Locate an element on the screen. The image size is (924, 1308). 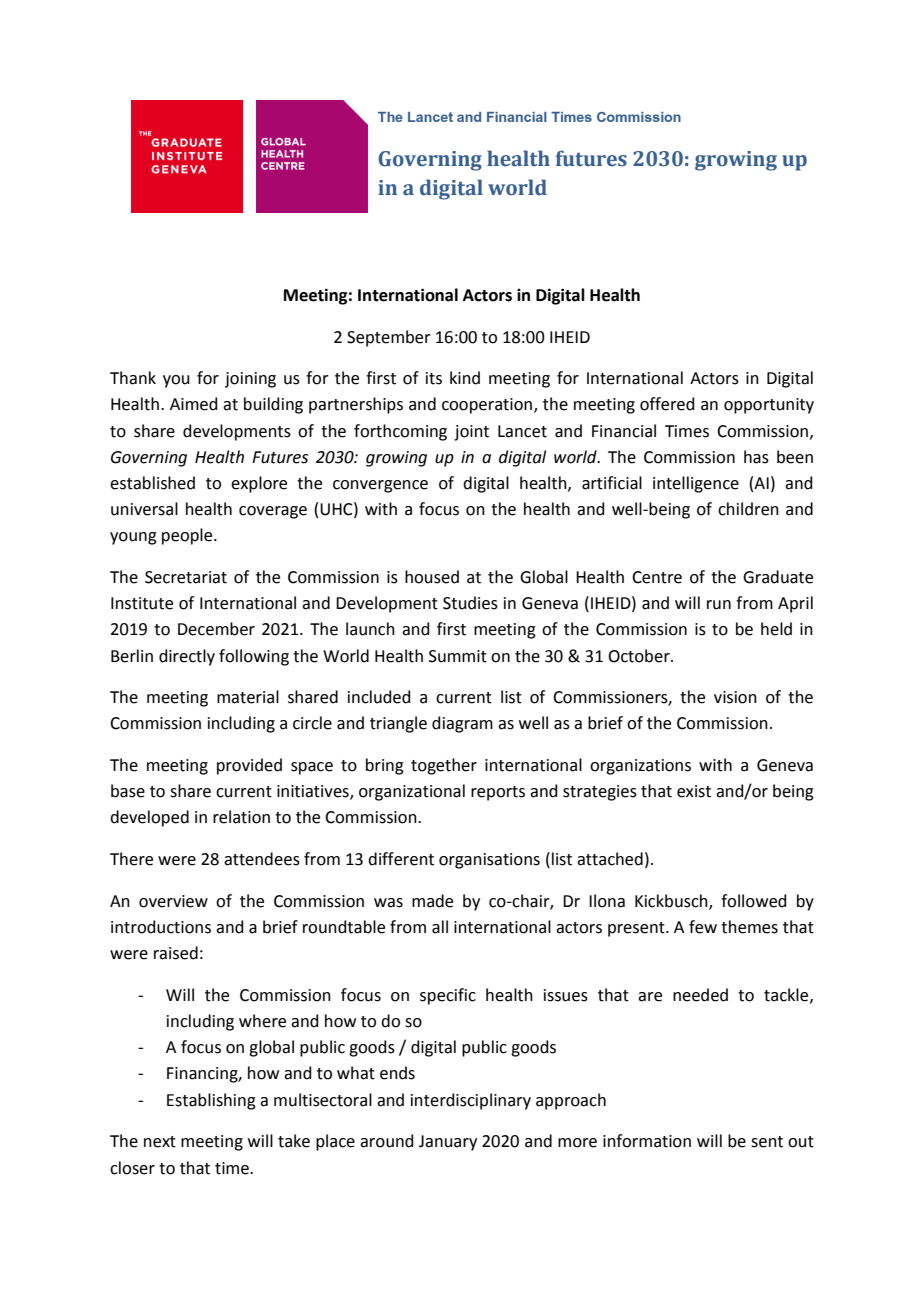
joining is located at coordinates (250, 380).
